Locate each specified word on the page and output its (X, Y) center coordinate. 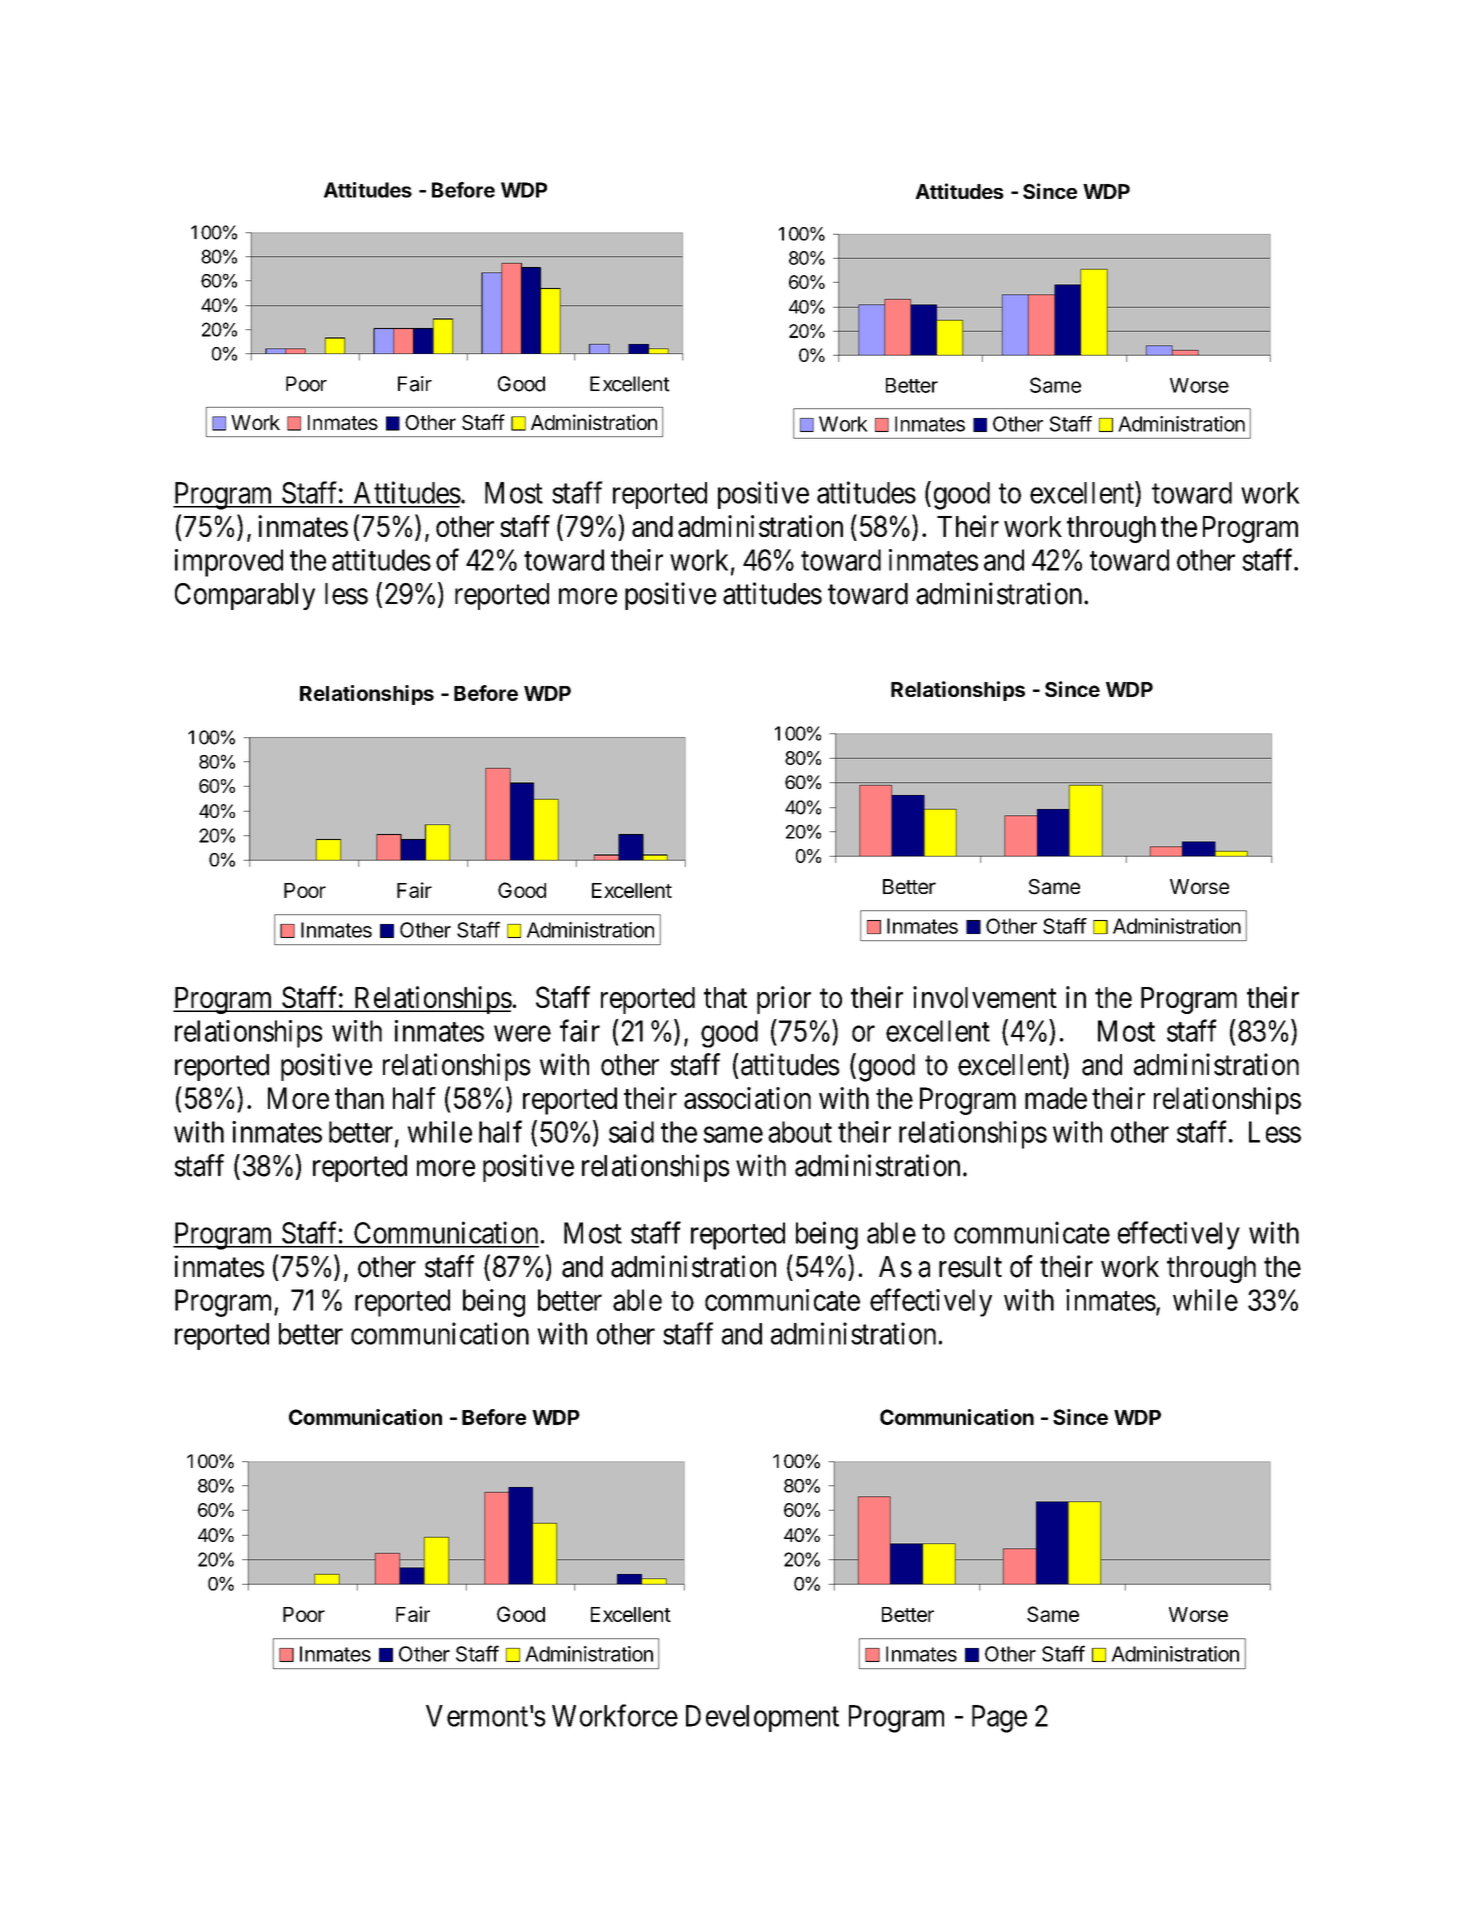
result (970, 1267)
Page (999, 1719)
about (800, 1132)
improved (229, 563)
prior (784, 1000)
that (725, 997)
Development (762, 1718)
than (359, 1098)
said (631, 1132)
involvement (985, 997)
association (747, 1098)
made (1056, 1098)
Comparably (245, 596)
